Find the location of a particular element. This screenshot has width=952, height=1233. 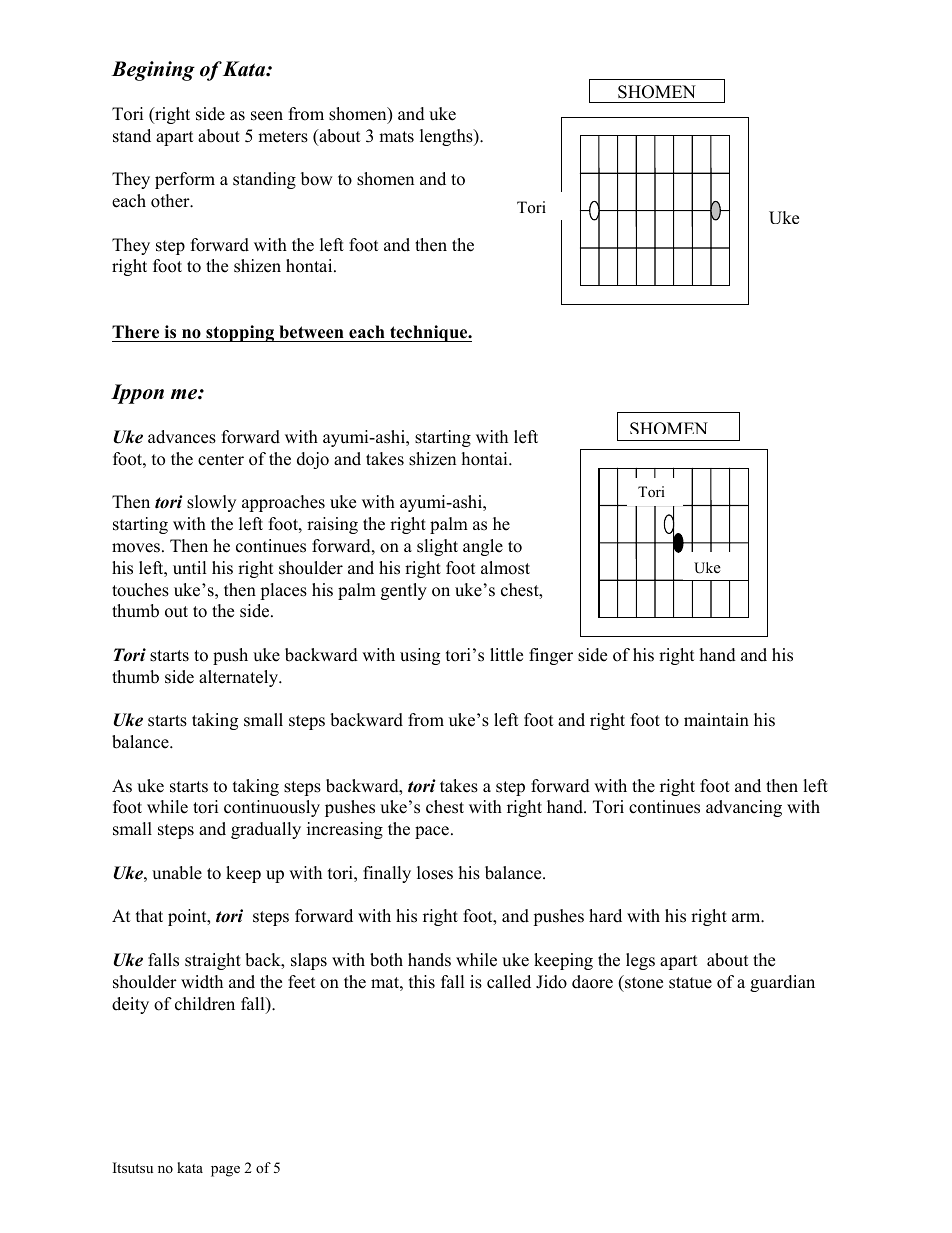

this is located at coordinates (422, 982).
